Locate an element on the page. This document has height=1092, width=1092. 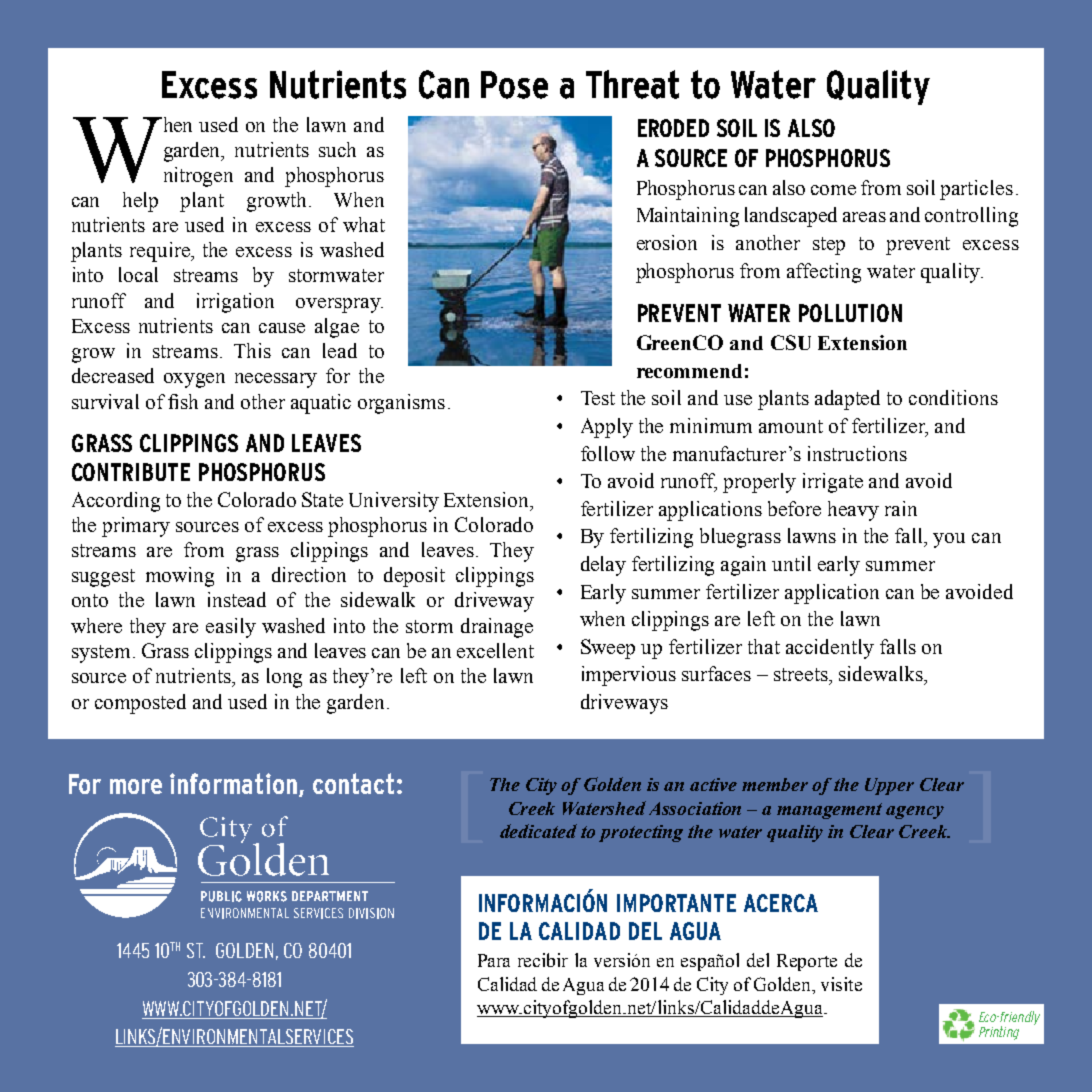
fish is located at coordinates (183, 401).
